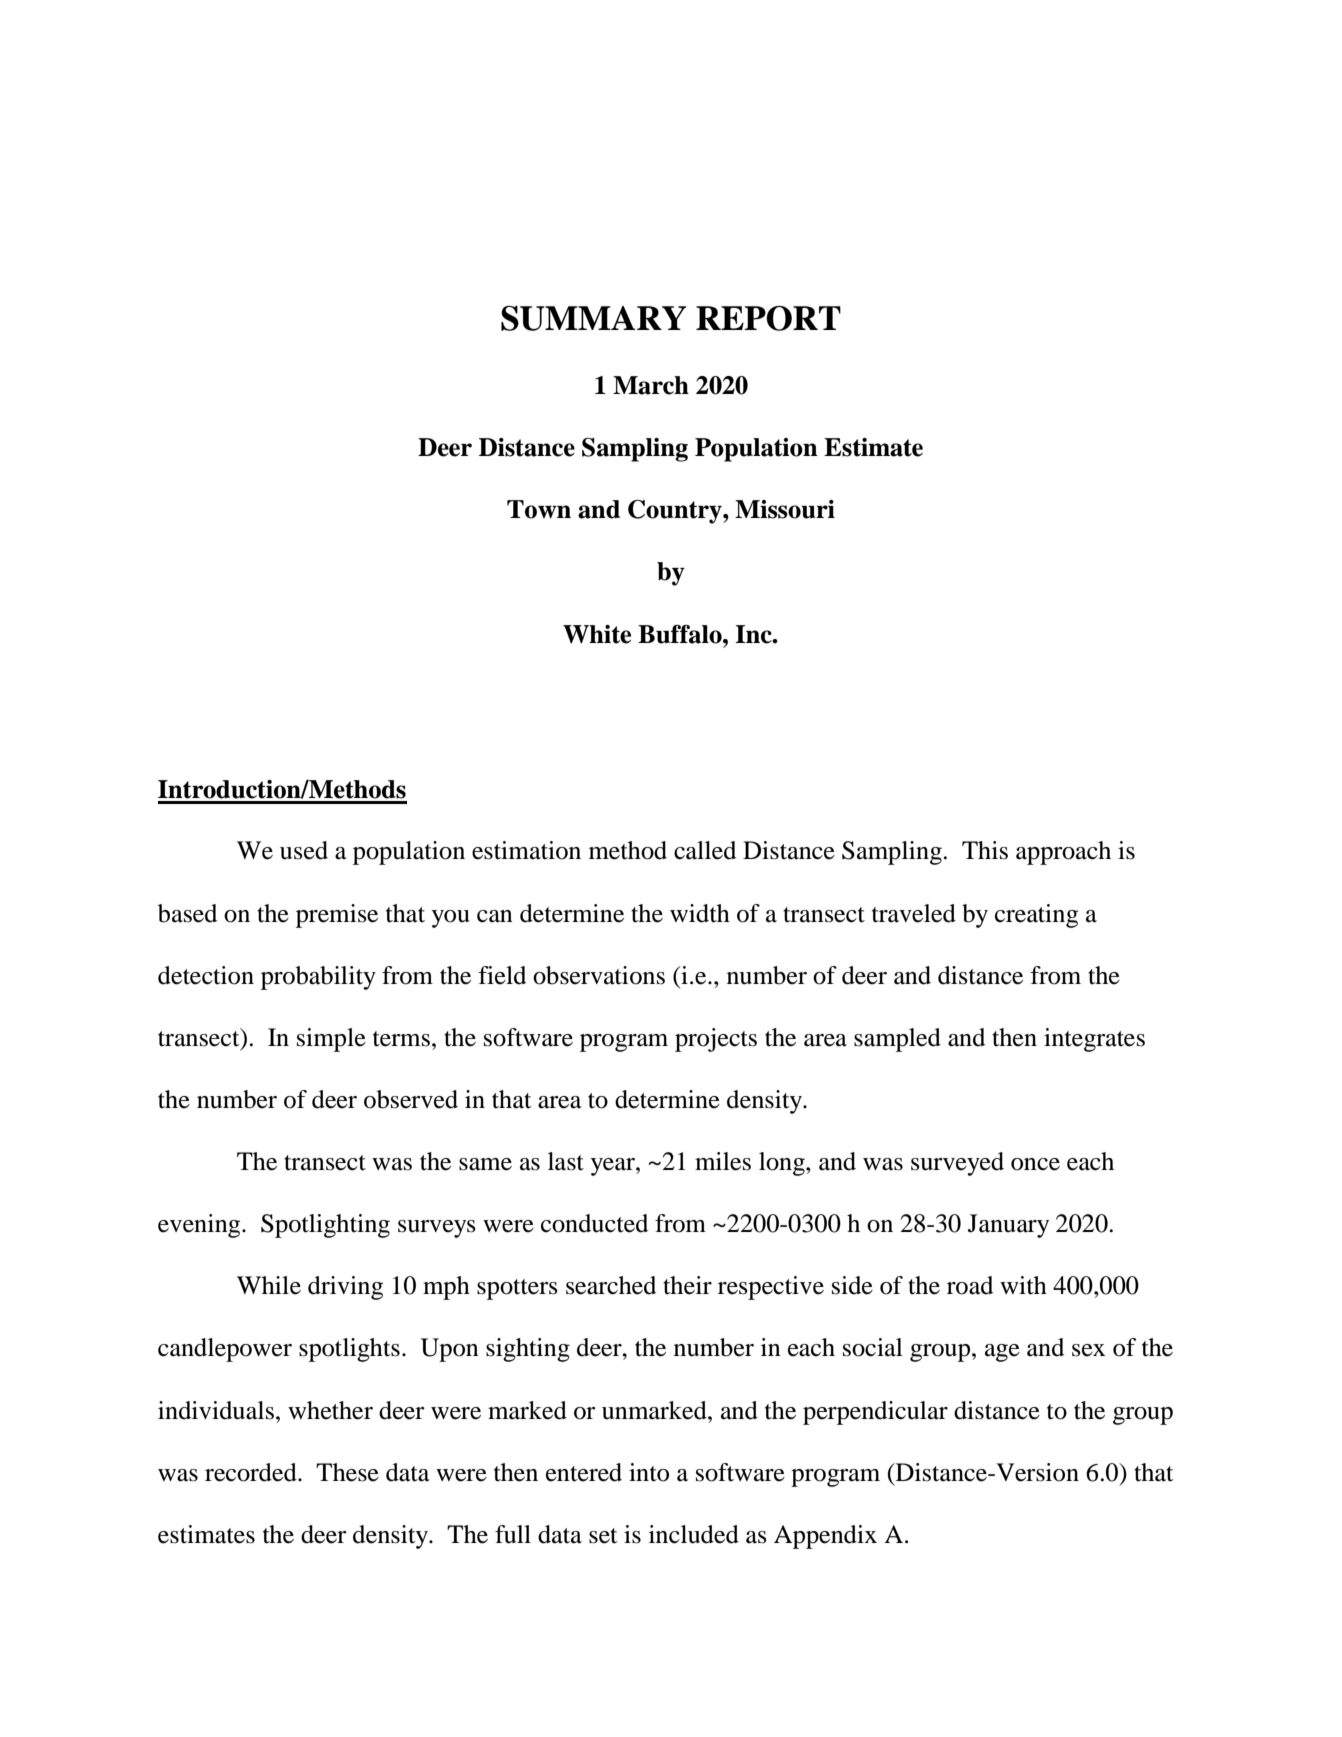 This document has height=1737, width=1342. Describe the element at coordinates (649, 1472) in the document. I see `into` at that location.
